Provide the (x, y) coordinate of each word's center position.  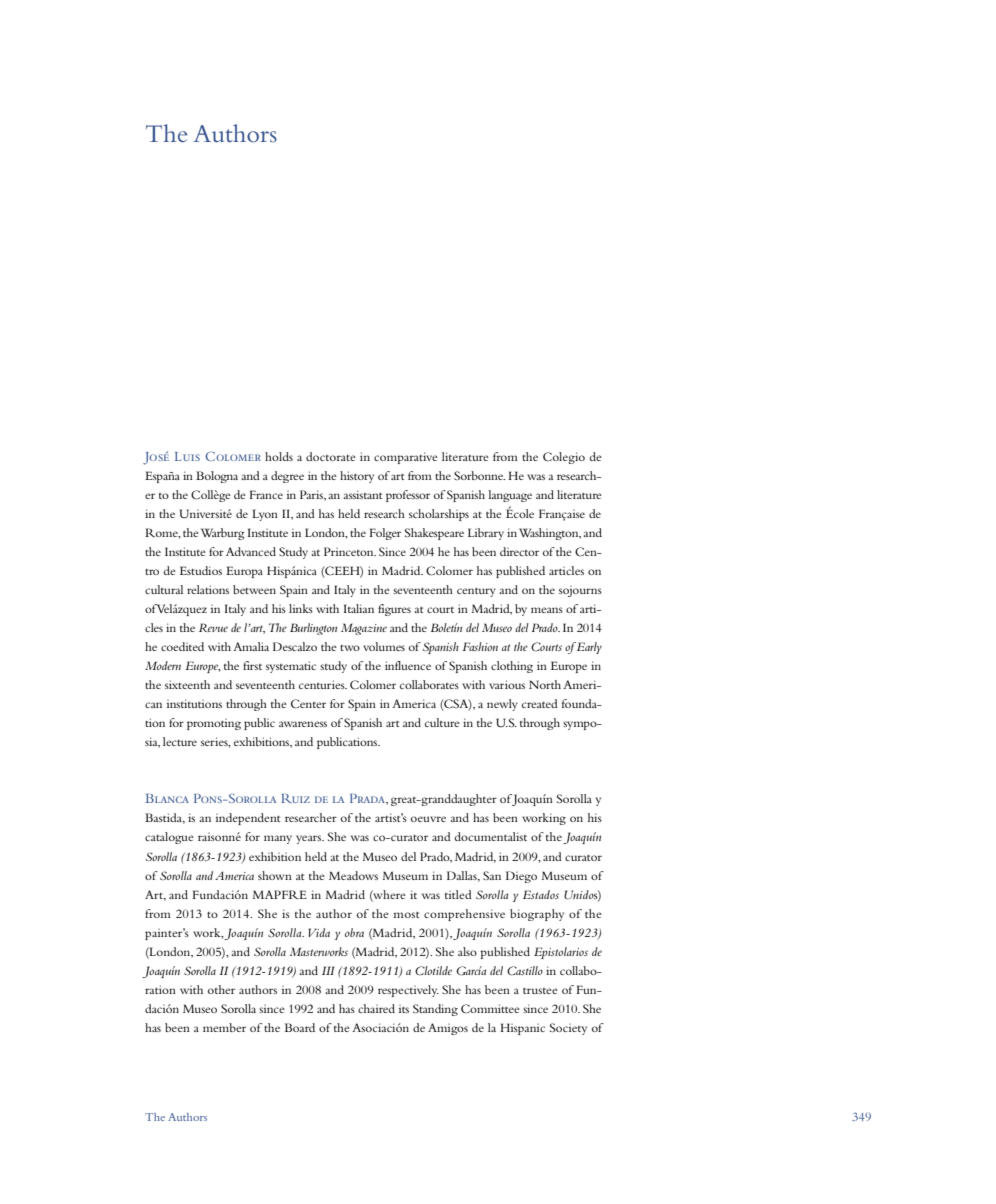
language (510, 496)
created (540, 703)
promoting (214, 724)
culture (442, 722)
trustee (540, 991)
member (224, 1027)
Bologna (217, 477)
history (357, 477)
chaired (376, 1008)
